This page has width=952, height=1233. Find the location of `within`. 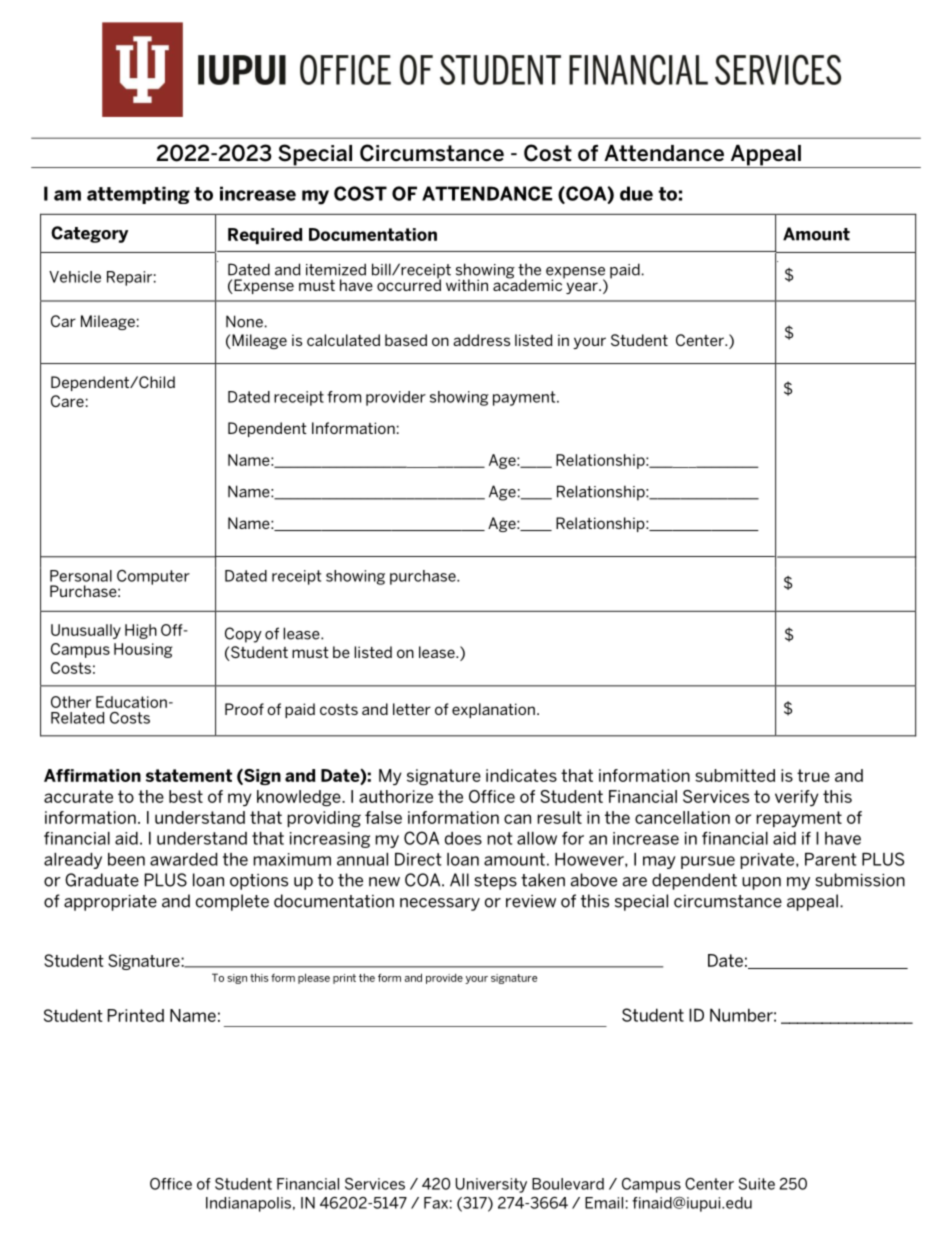

within is located at coordinates (467, 285).
